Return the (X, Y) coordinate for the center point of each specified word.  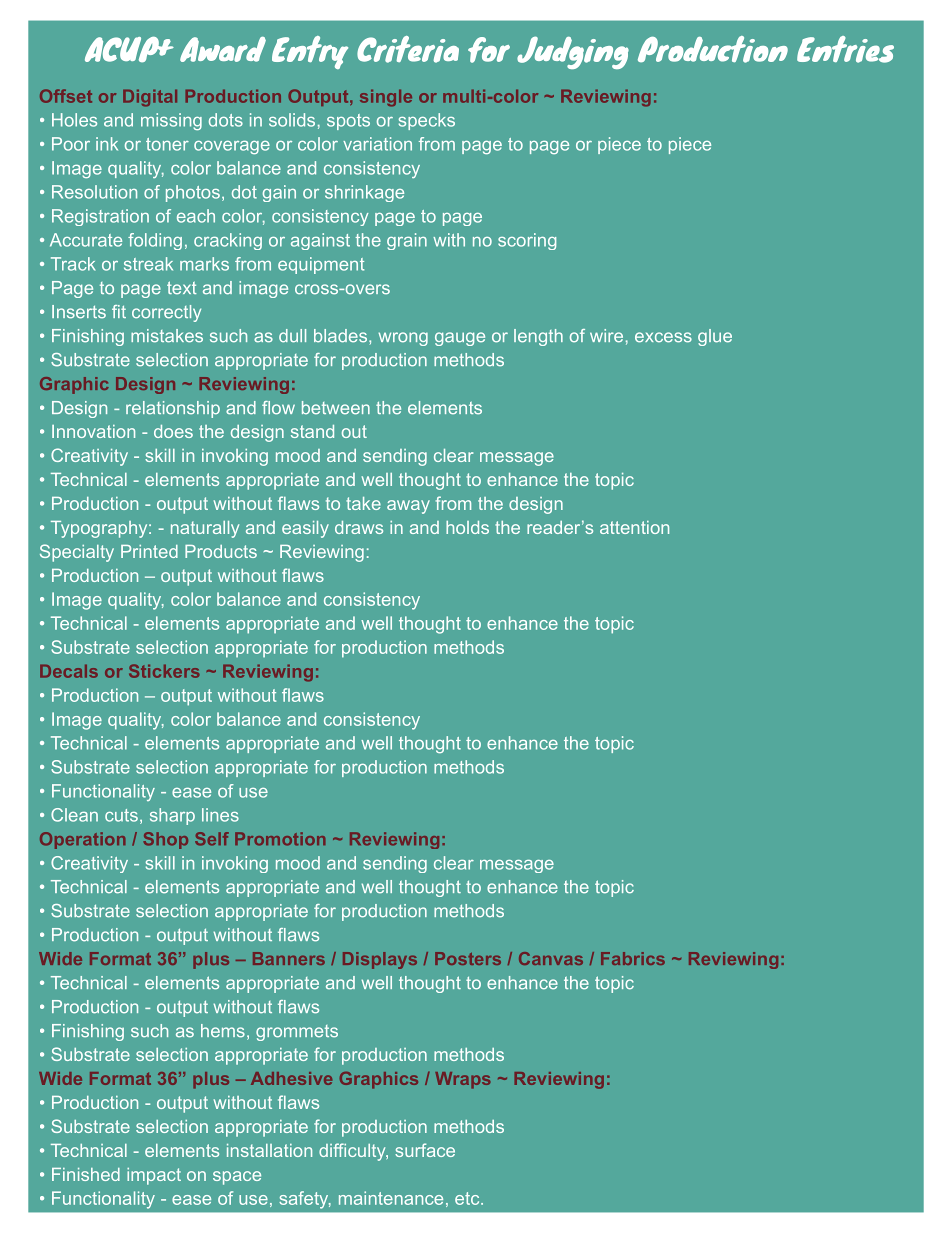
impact (154, 1176)
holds (467, 527)
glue (715, 337)
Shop (165, 840)
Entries (845, 49)
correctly (166, 313)
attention (634, 527)
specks (427, 121)
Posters (468, 958)
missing (171, 121)
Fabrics (633, 958)
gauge (460, 339)
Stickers (164, 671)
